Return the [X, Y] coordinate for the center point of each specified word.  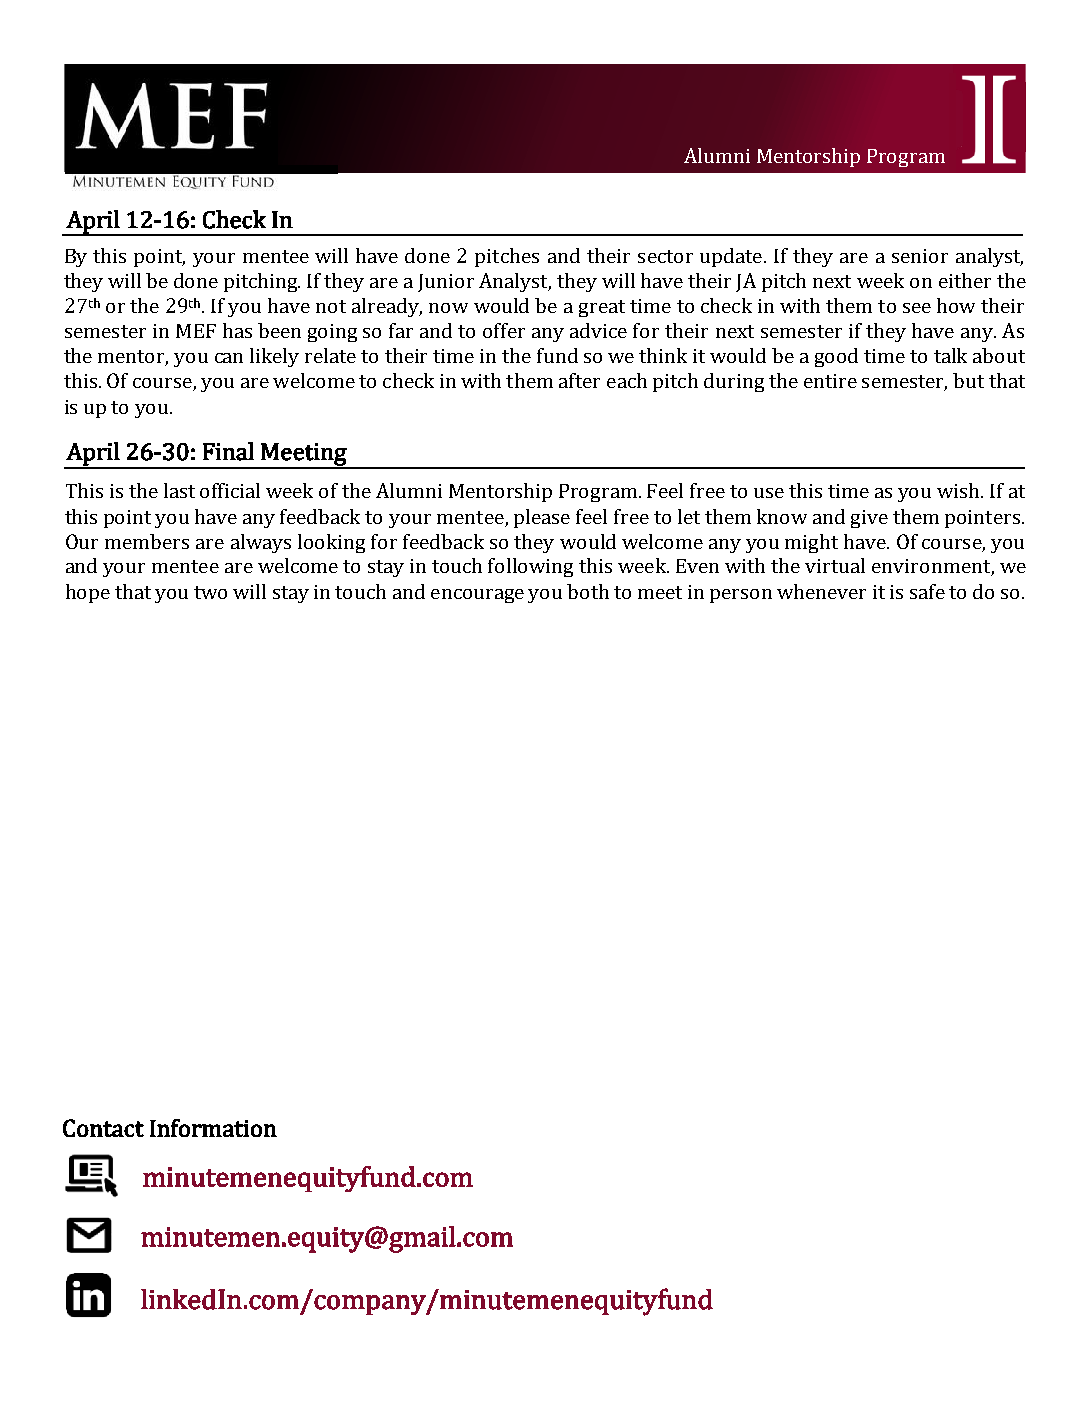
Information [213, 1128]
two [210, 592]
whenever [821, 591]
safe [927, 591]
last [179, 490]
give [869, 519]
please [542, 518]
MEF [196, 331]
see [917, 308]
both [588, 591]
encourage [477, 596]
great [602, 308]
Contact [103, 1128]
